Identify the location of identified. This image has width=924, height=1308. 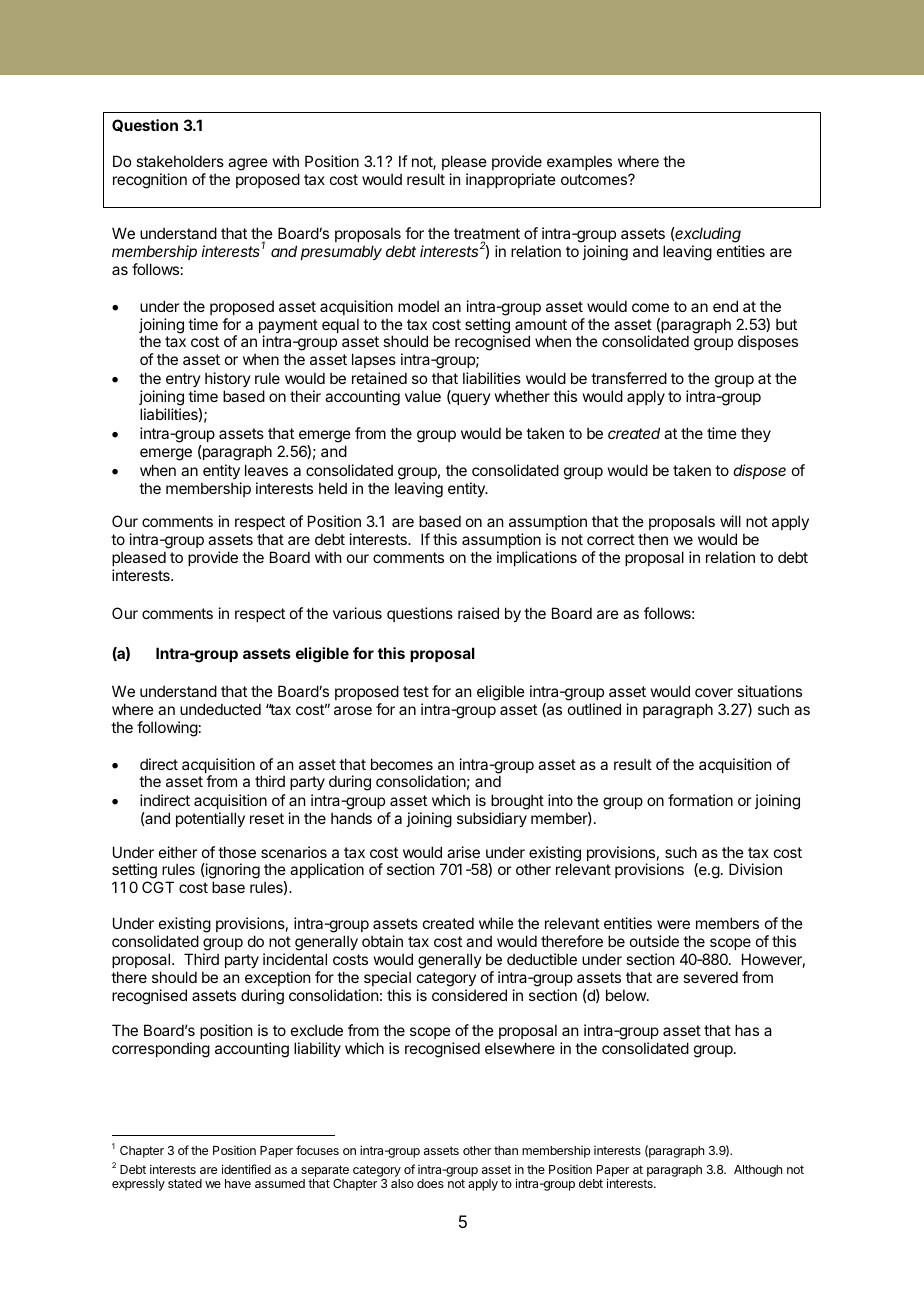
(246, 1169).
